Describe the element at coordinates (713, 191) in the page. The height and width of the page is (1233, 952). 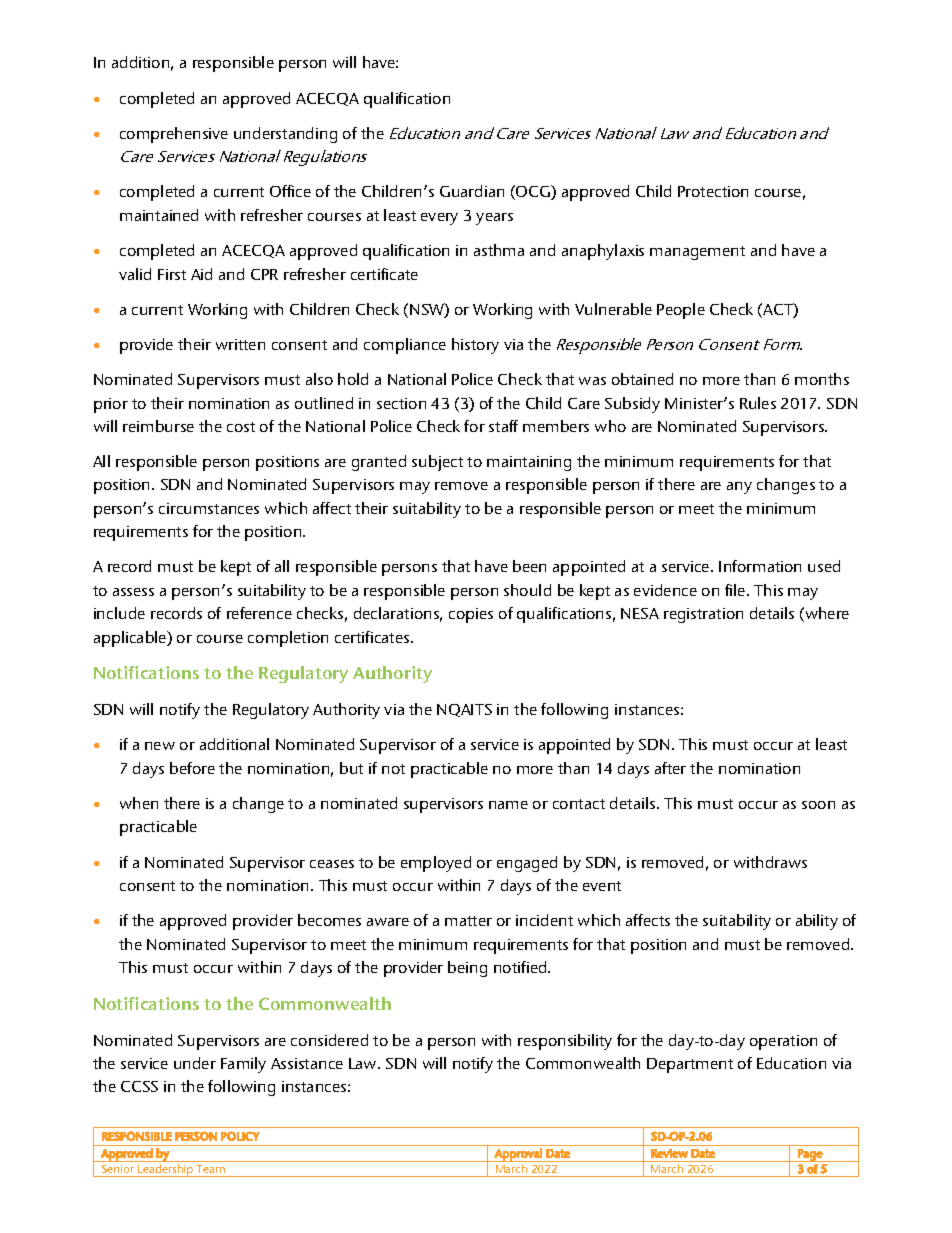
I see `Protection` at that location.
